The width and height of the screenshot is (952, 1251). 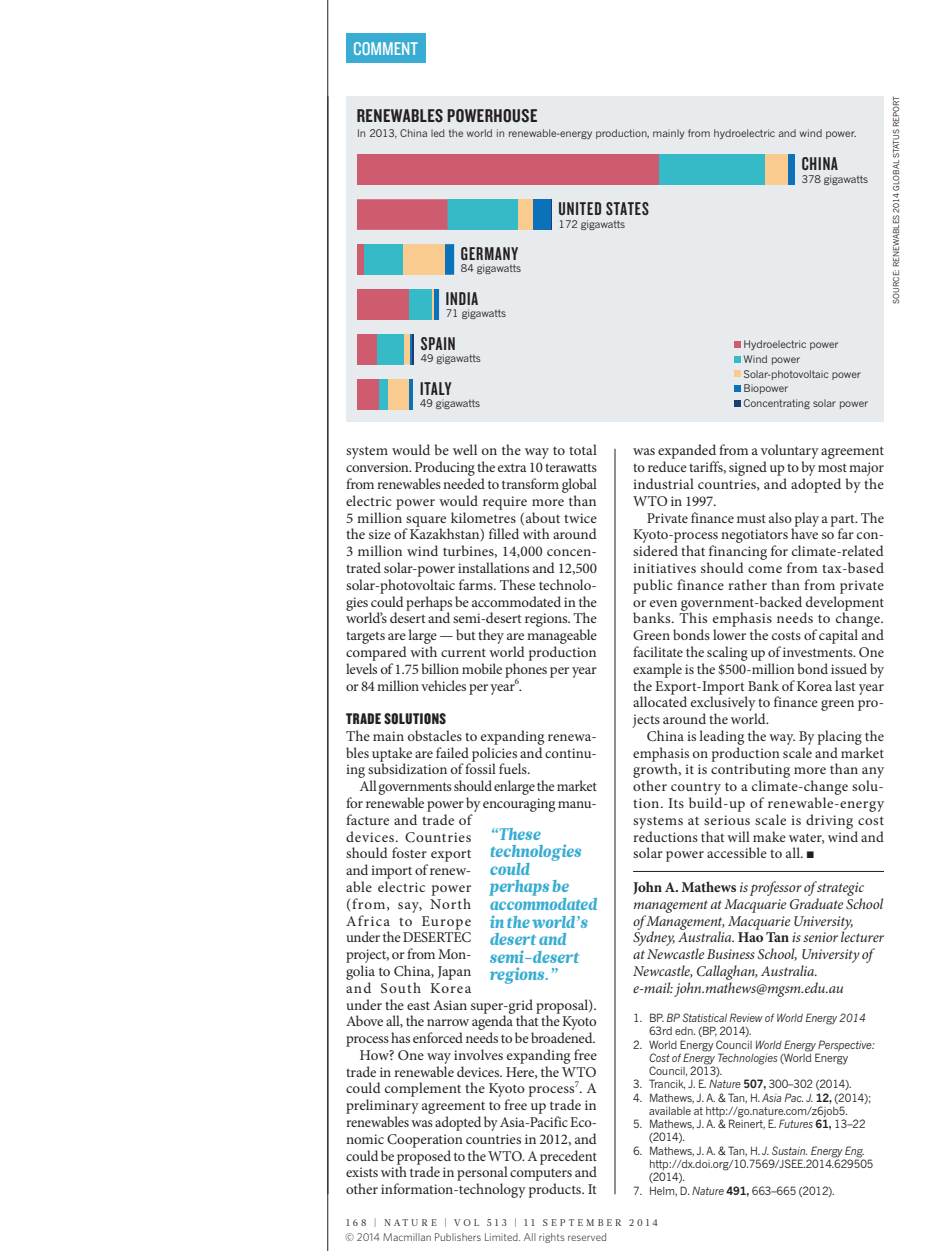 What do you see at coordinates (658, 651) in the screenshot?
I see `facilitate` at bounding box center [658, 651].
